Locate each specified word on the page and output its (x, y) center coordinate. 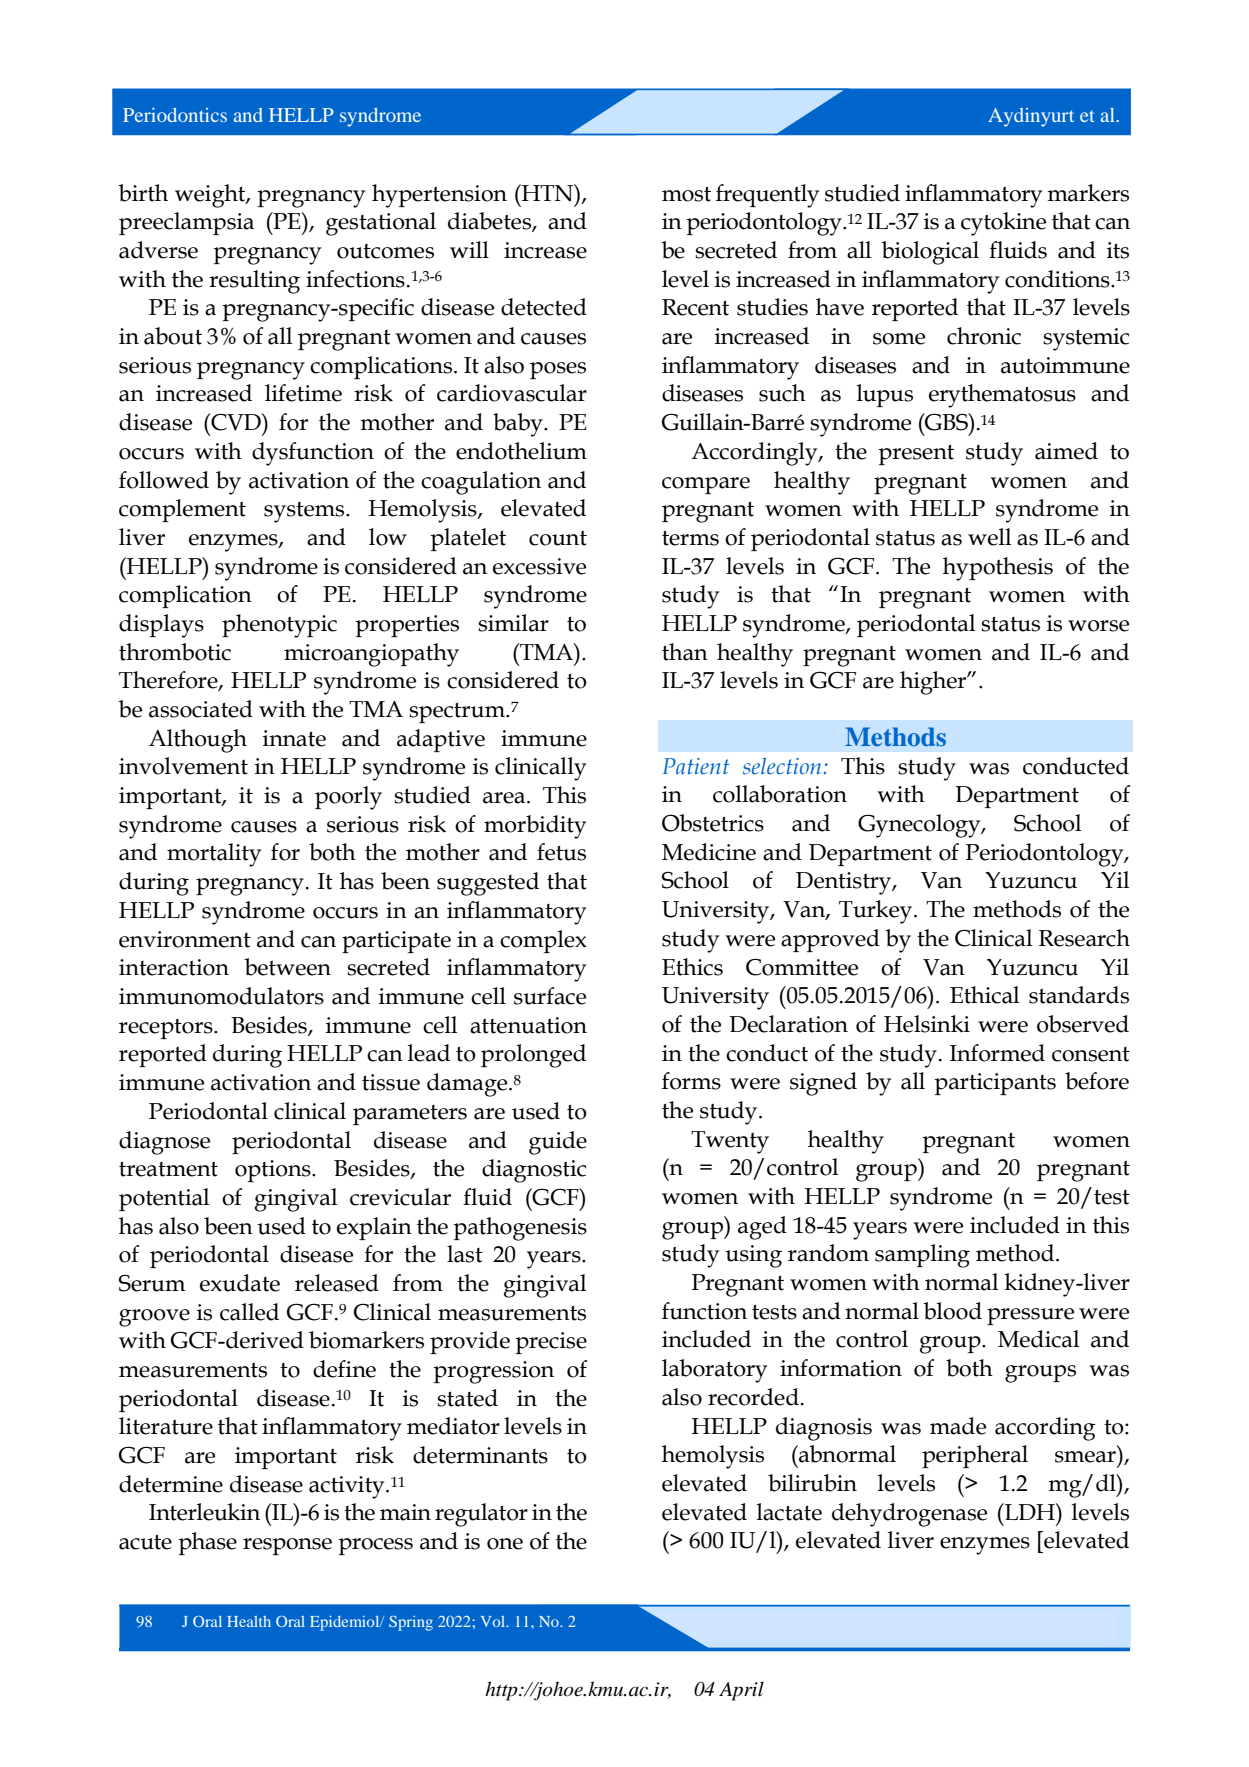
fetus (561, 852)
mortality (214, 855)
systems (305, 512)
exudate (240, 1283)
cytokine (1003, 224)
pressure (1030, 1316)
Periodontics (175, 115)
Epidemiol (346, 1623)
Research (1084, 938)
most (686, 194)
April (741, 1691)
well (989, 537)
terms (690, 538)
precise (551, 1343)
